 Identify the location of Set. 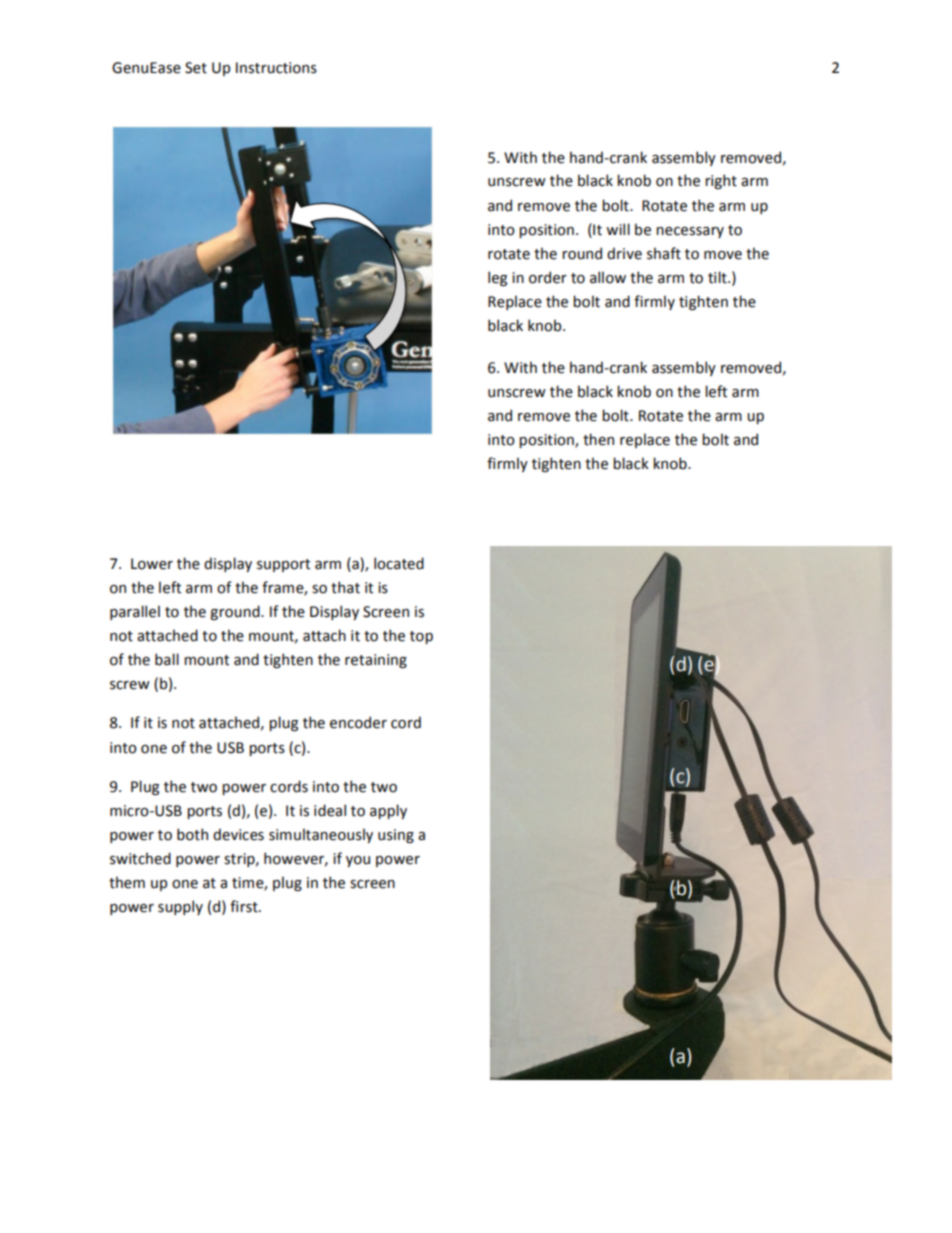
(196, 68).
